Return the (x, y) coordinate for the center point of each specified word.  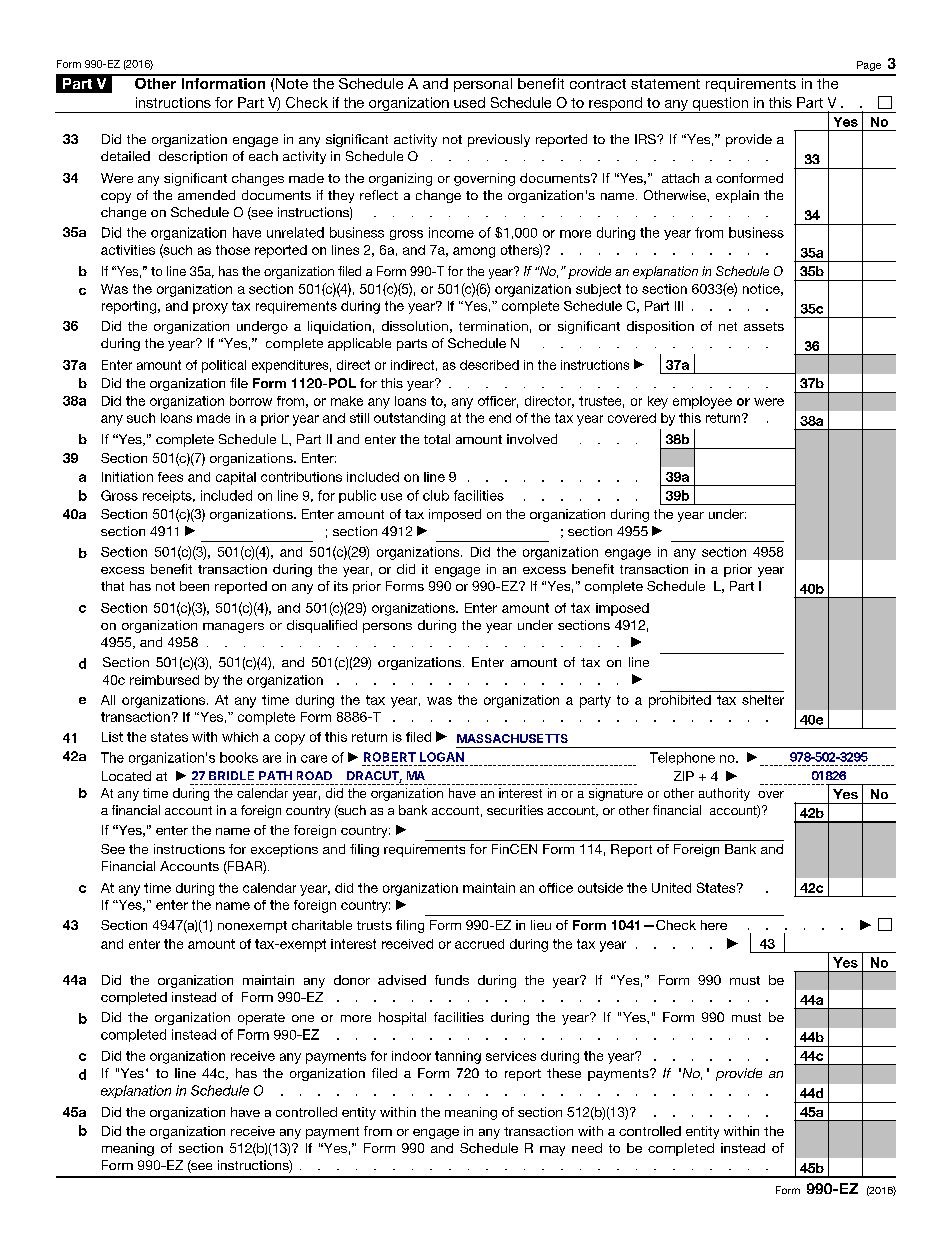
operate (261, 1019)
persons (387, 628)
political (224, 366)
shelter (763, 700)
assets (764, 326)
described (489, 365)
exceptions (284, 850)
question (720, 105)
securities (515, 810)
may (552, 1151)
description (193, 157)
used (469, 102)
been (194, 586)
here (714, 925)
